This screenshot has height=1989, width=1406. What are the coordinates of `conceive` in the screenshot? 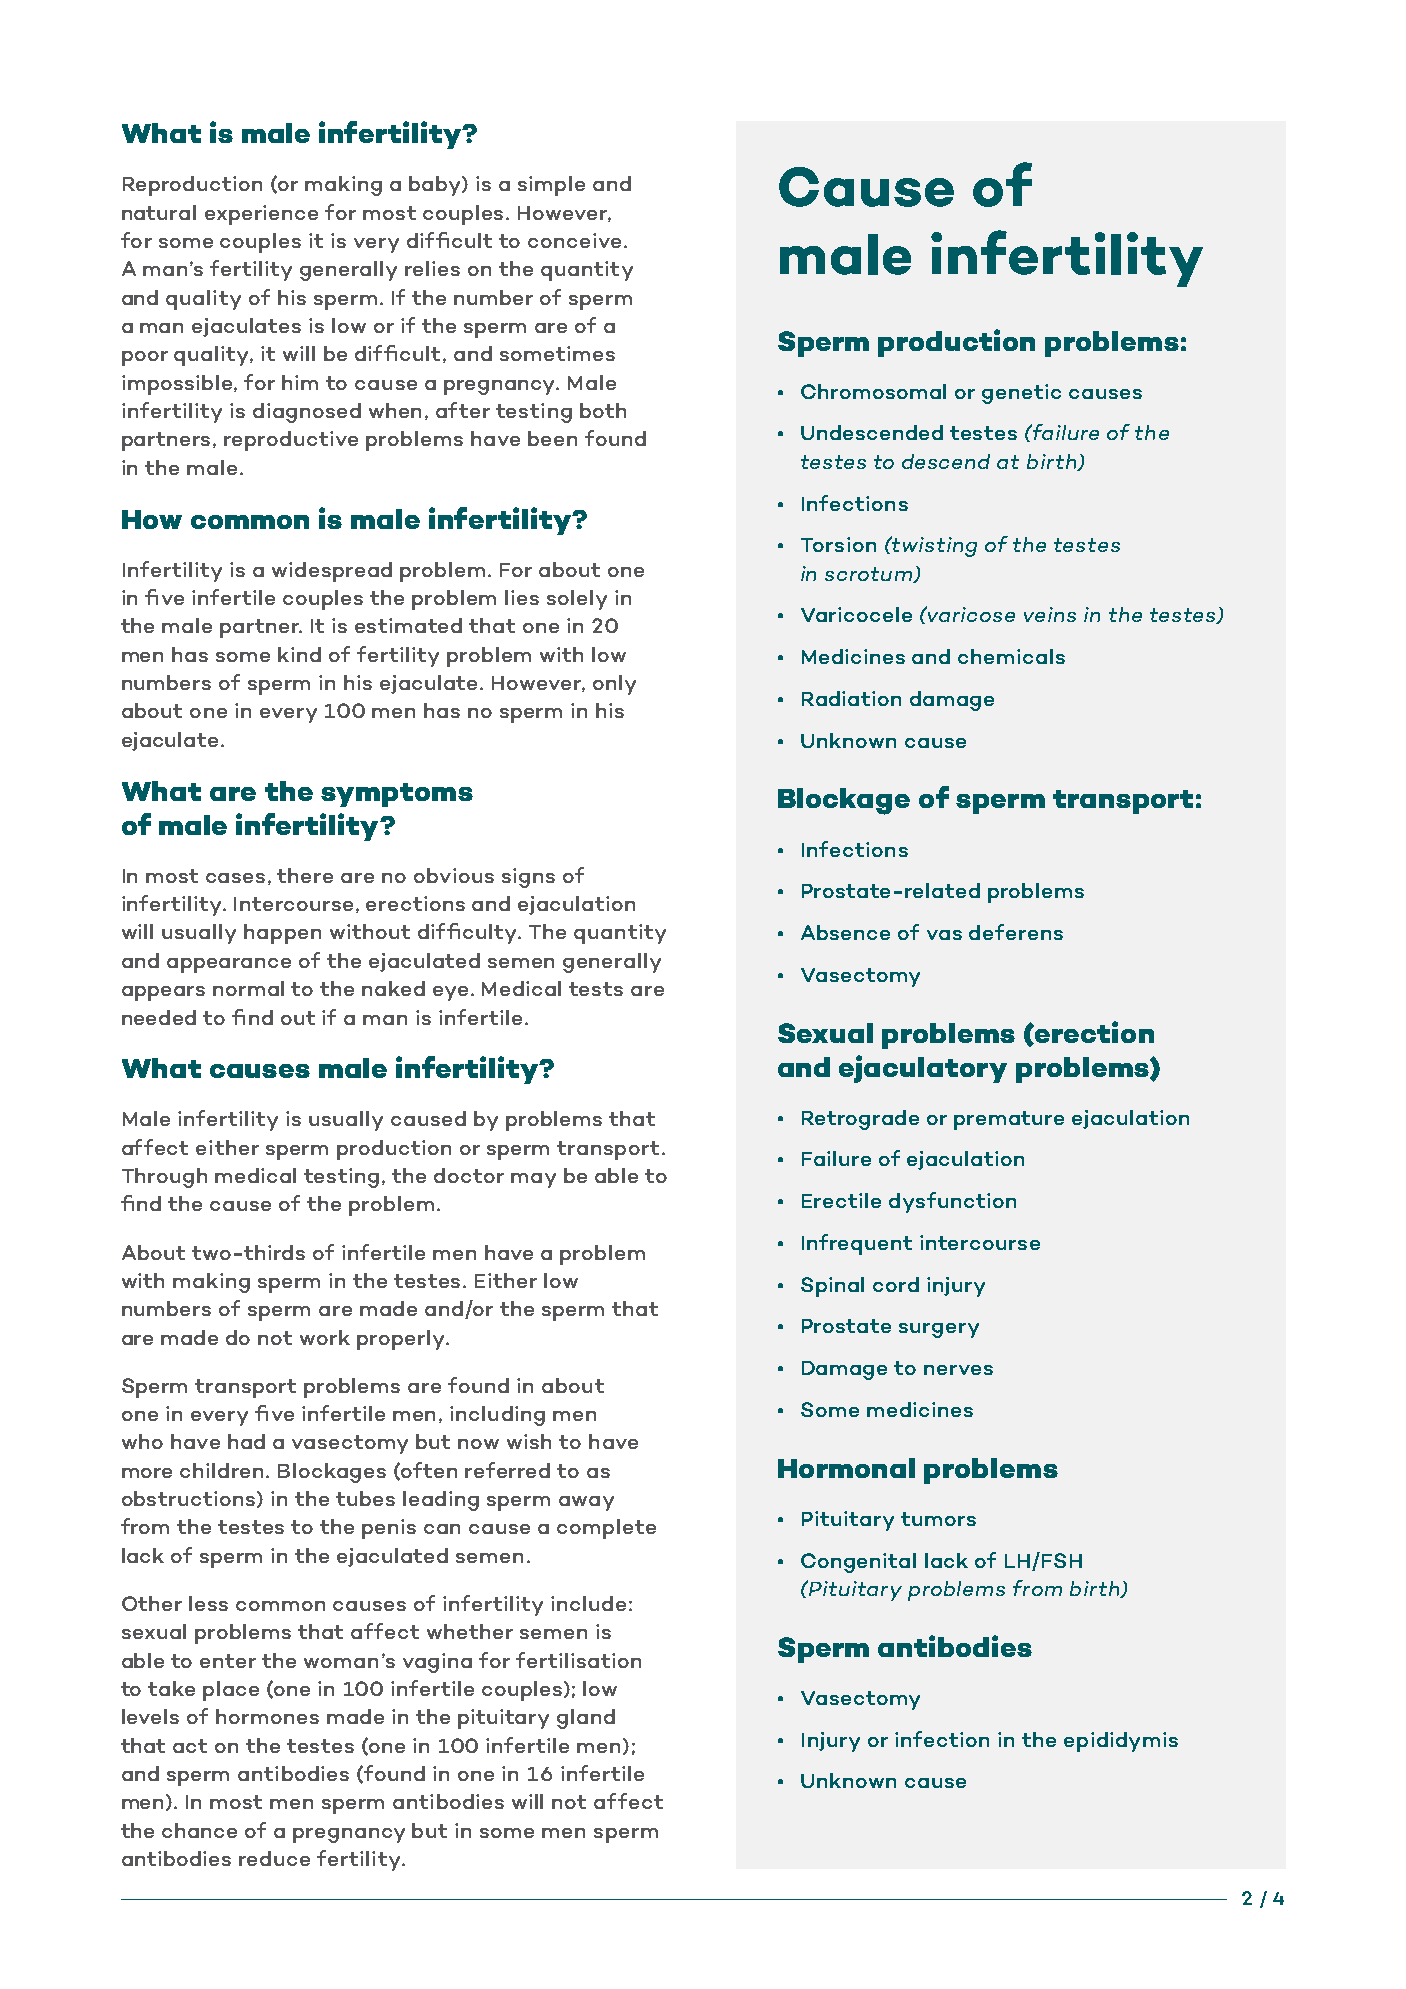 It's located at (574, 240).
